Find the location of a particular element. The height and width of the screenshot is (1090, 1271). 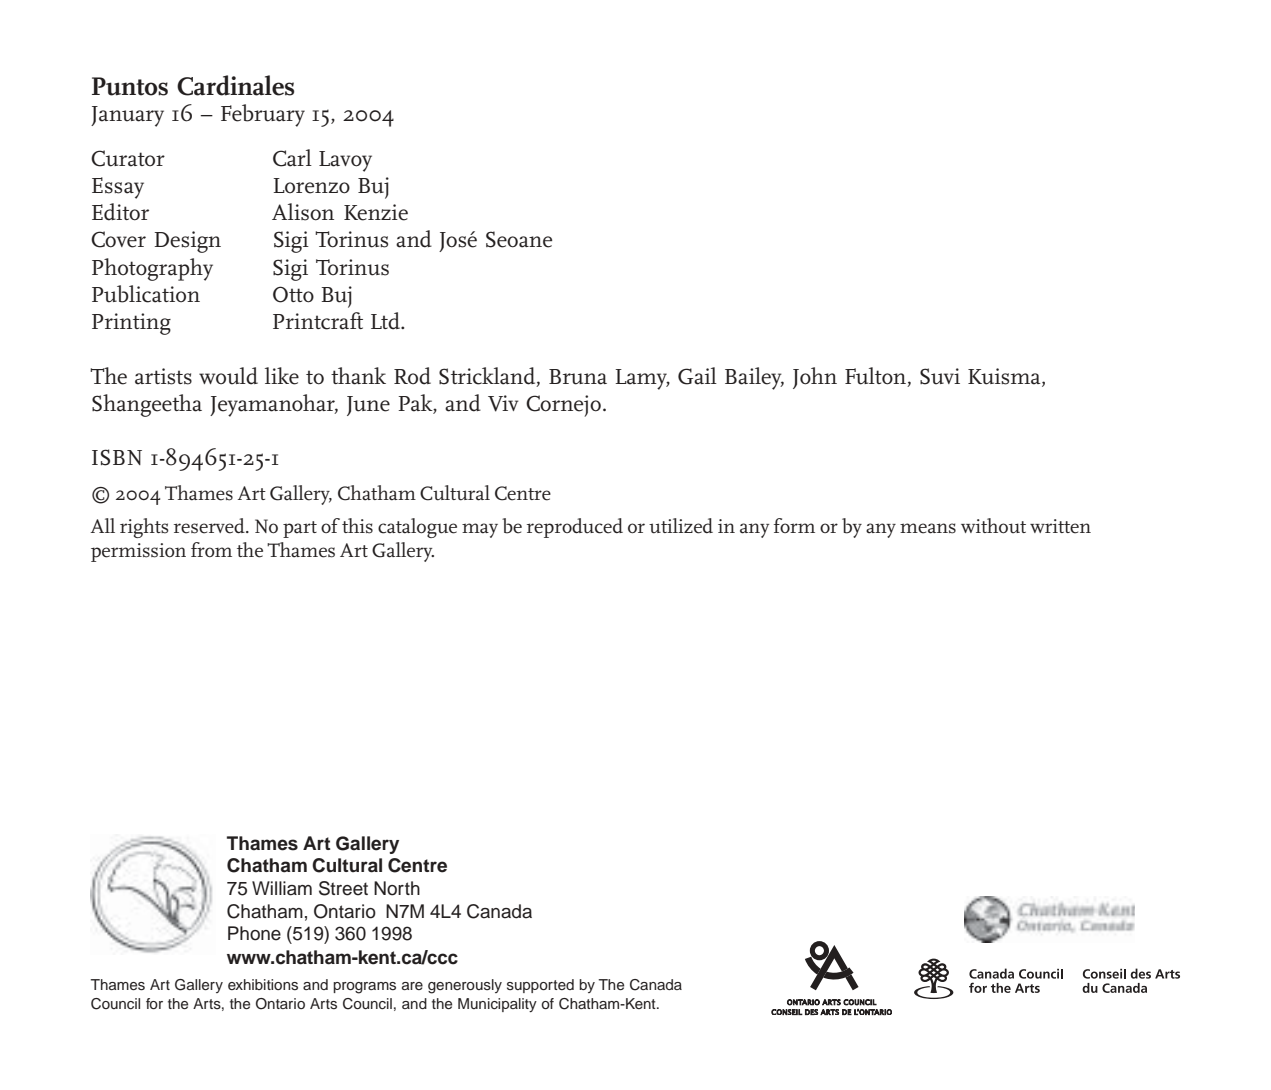

exhibitions is located at coordinates (263, 984).
